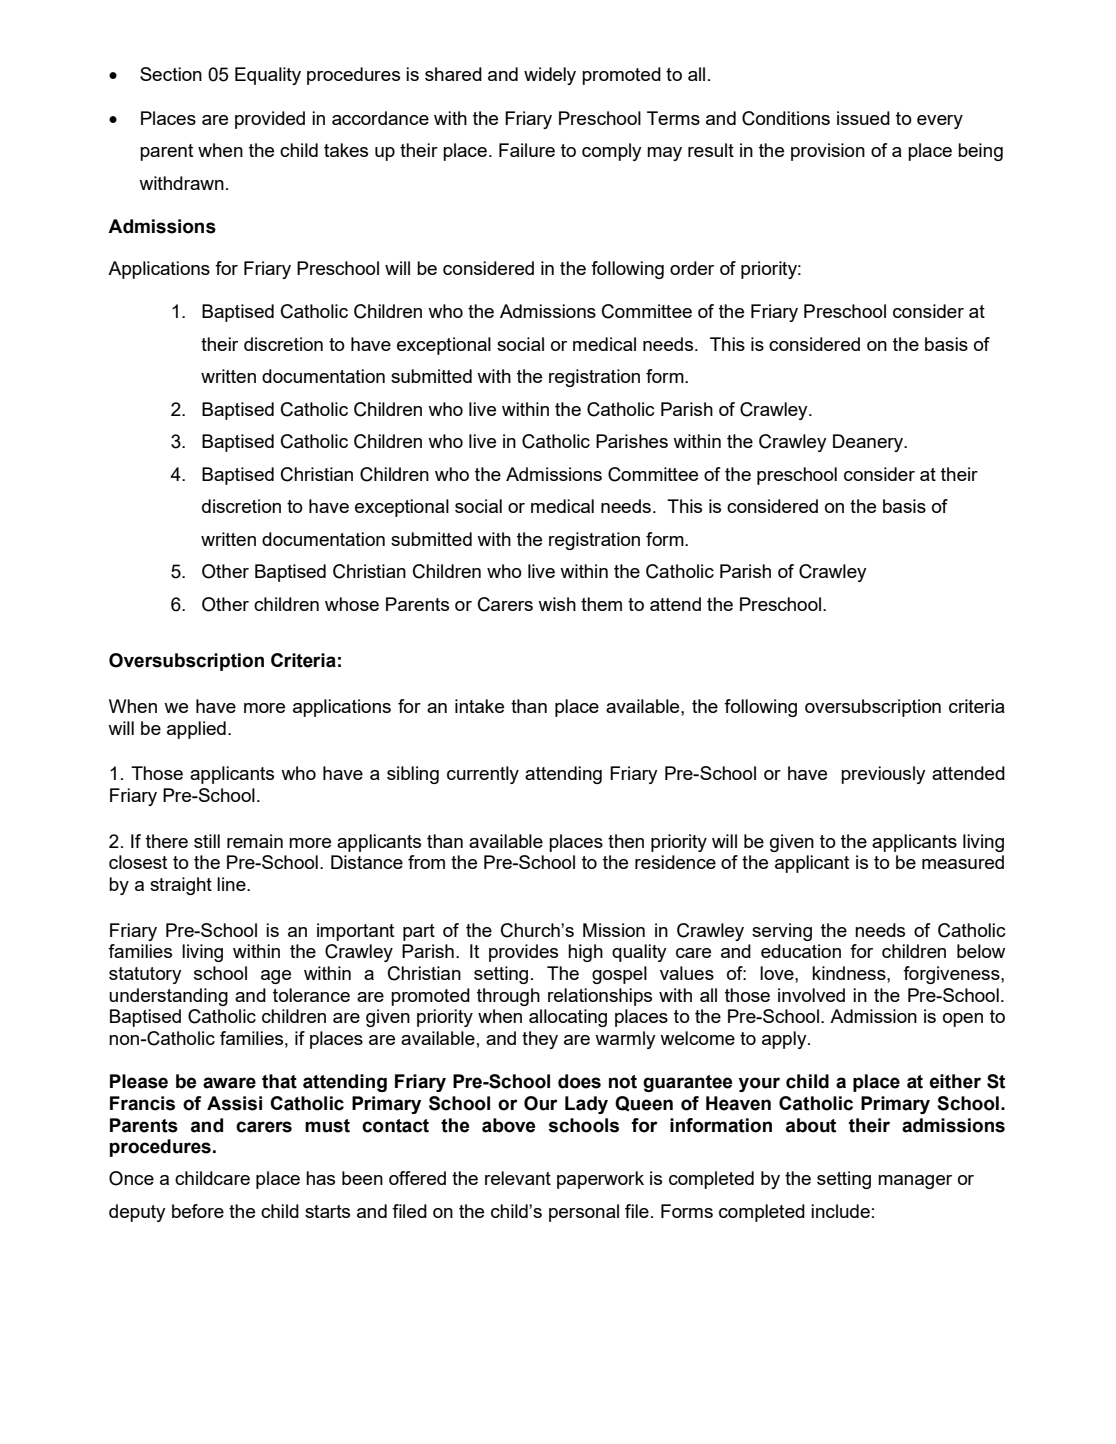 The height and width of the document is (1444, 1116). Describe the element at coordinates (601, 604) in the document. I see `them` at that location.
